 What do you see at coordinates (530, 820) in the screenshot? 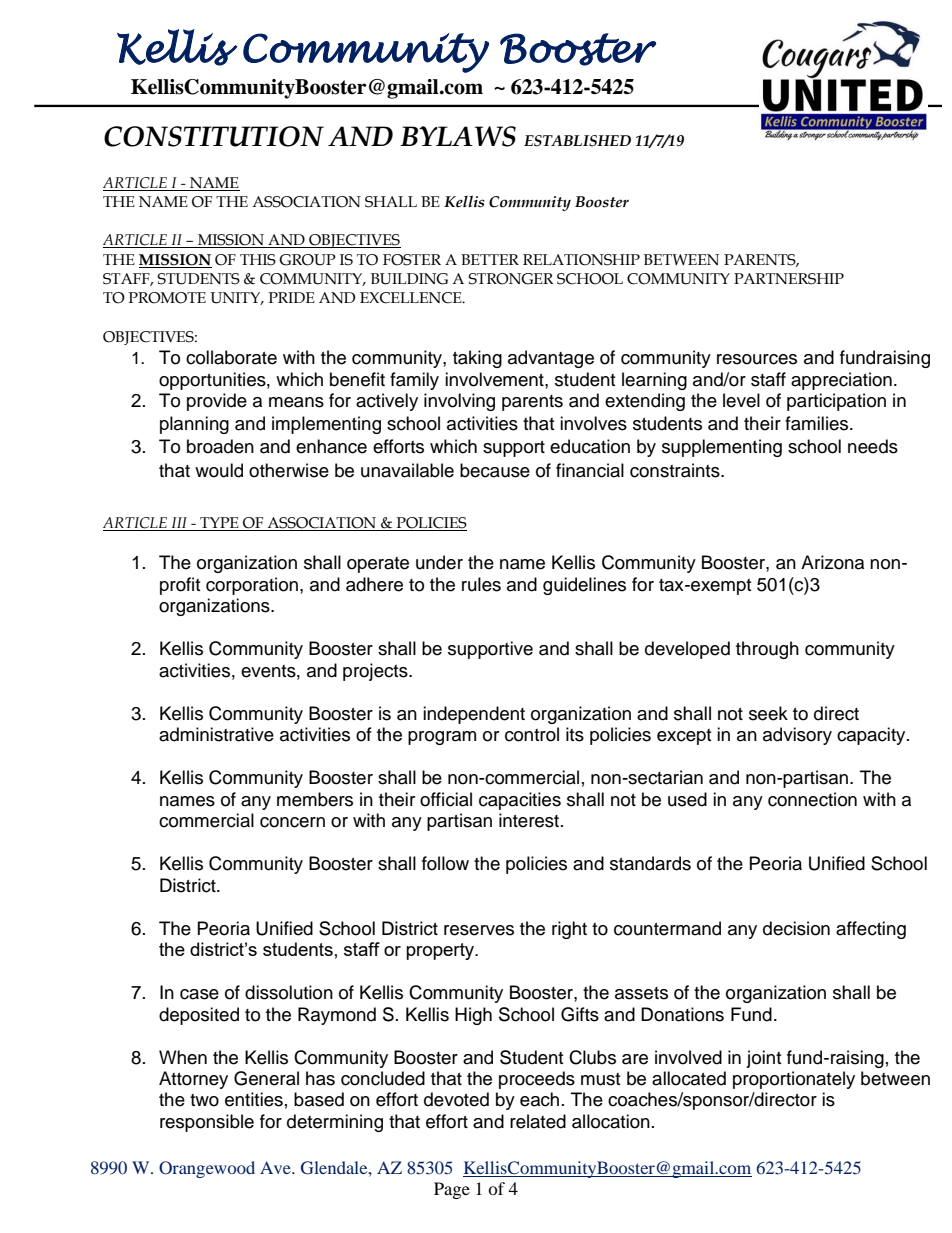
I see `interest` at bounding box center [530, 820].
